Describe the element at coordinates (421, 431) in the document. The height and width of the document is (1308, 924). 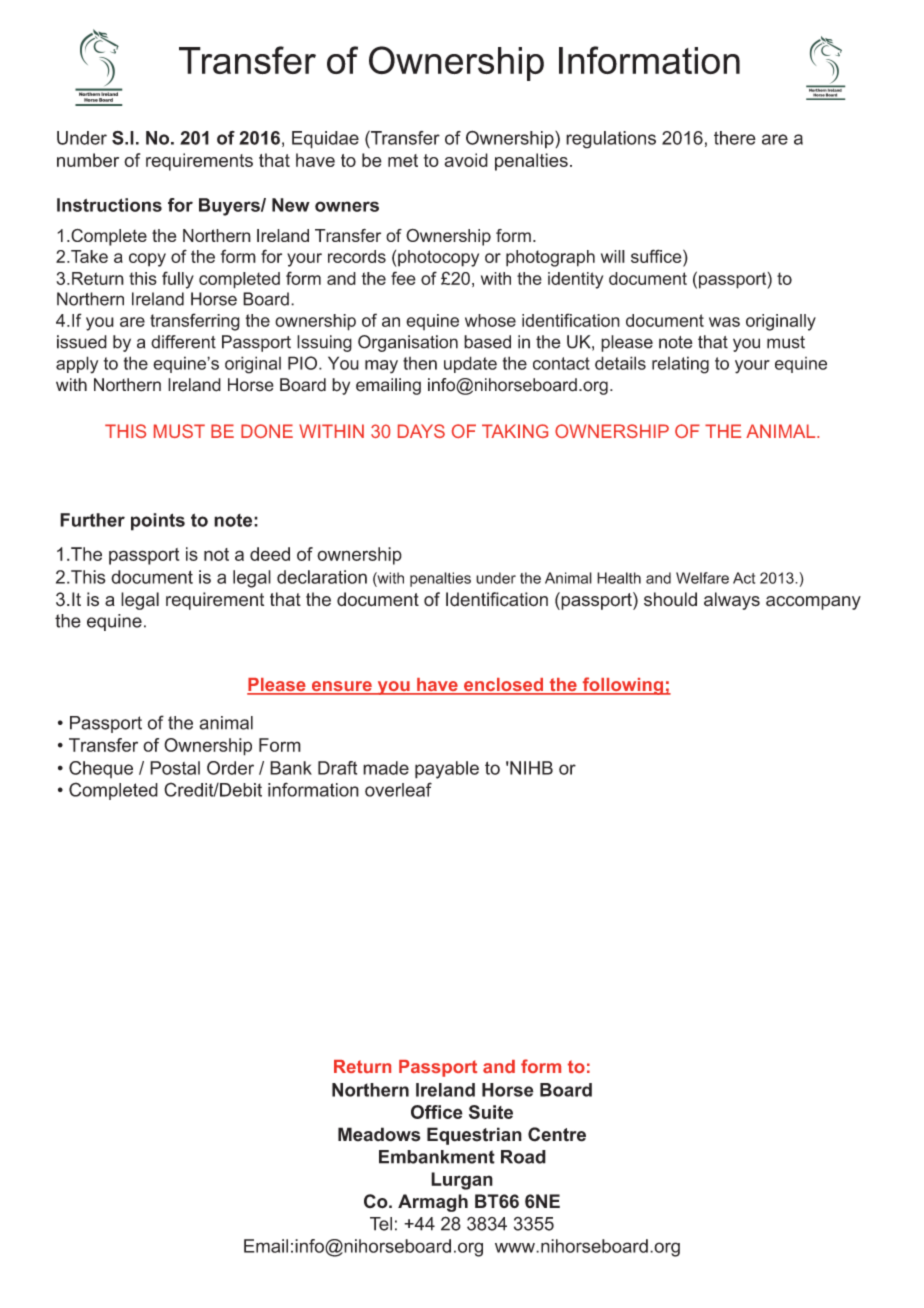
I see `DAYS` at that location.
